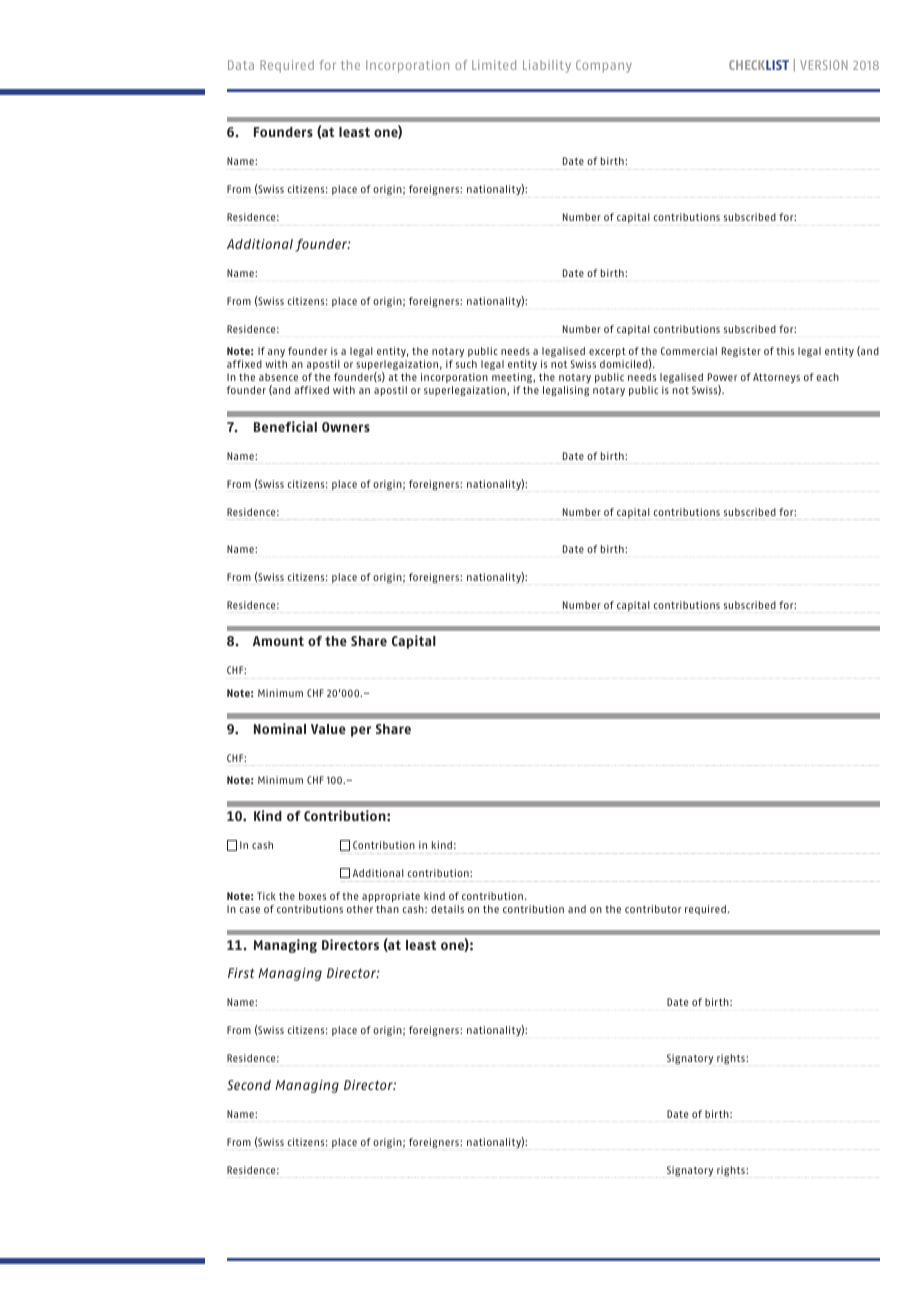  Describe the element at coordinates (741, 352) in the image. I see `Register` at that location.
